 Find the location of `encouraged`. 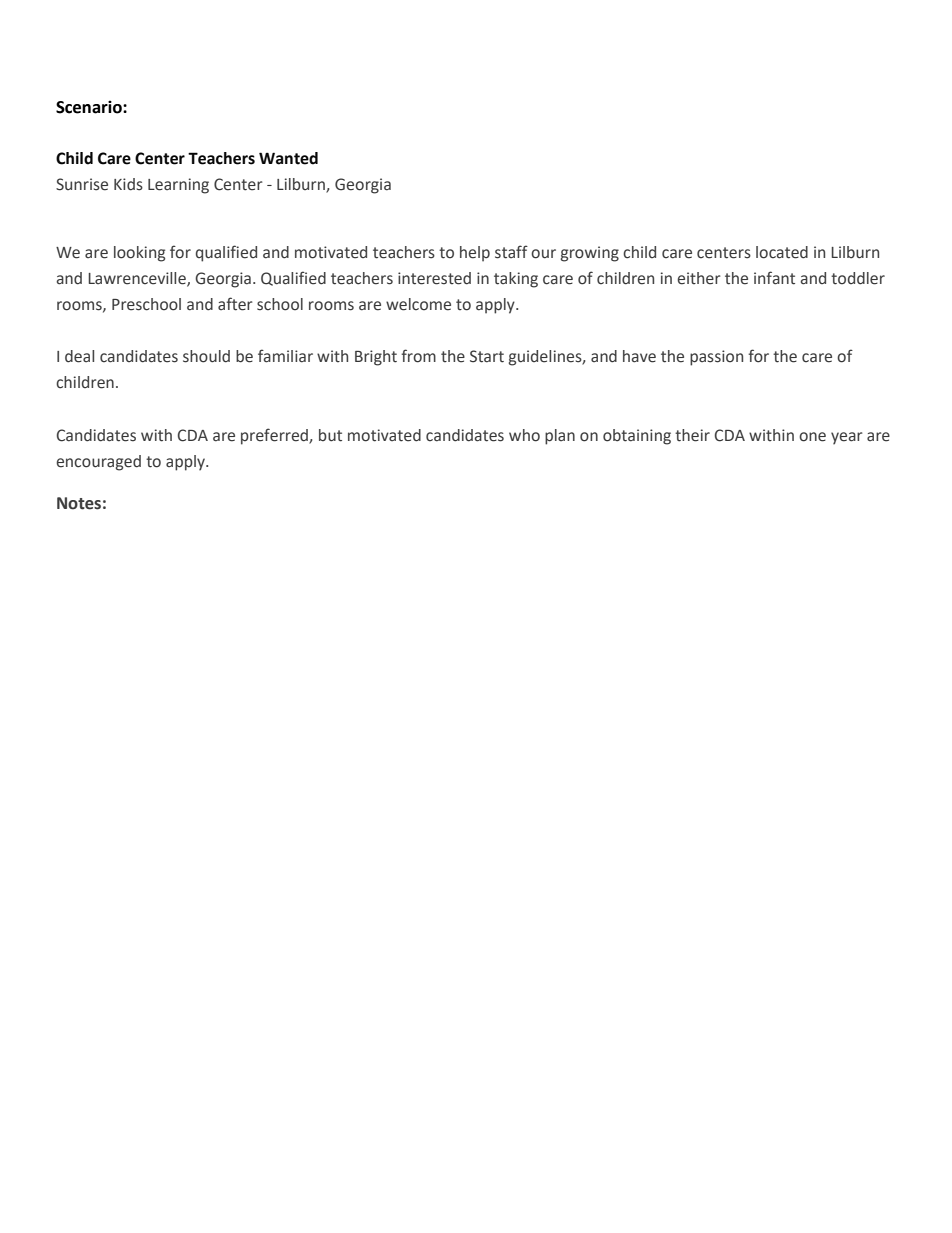

encouraged is located at coordinates (98, 463).
